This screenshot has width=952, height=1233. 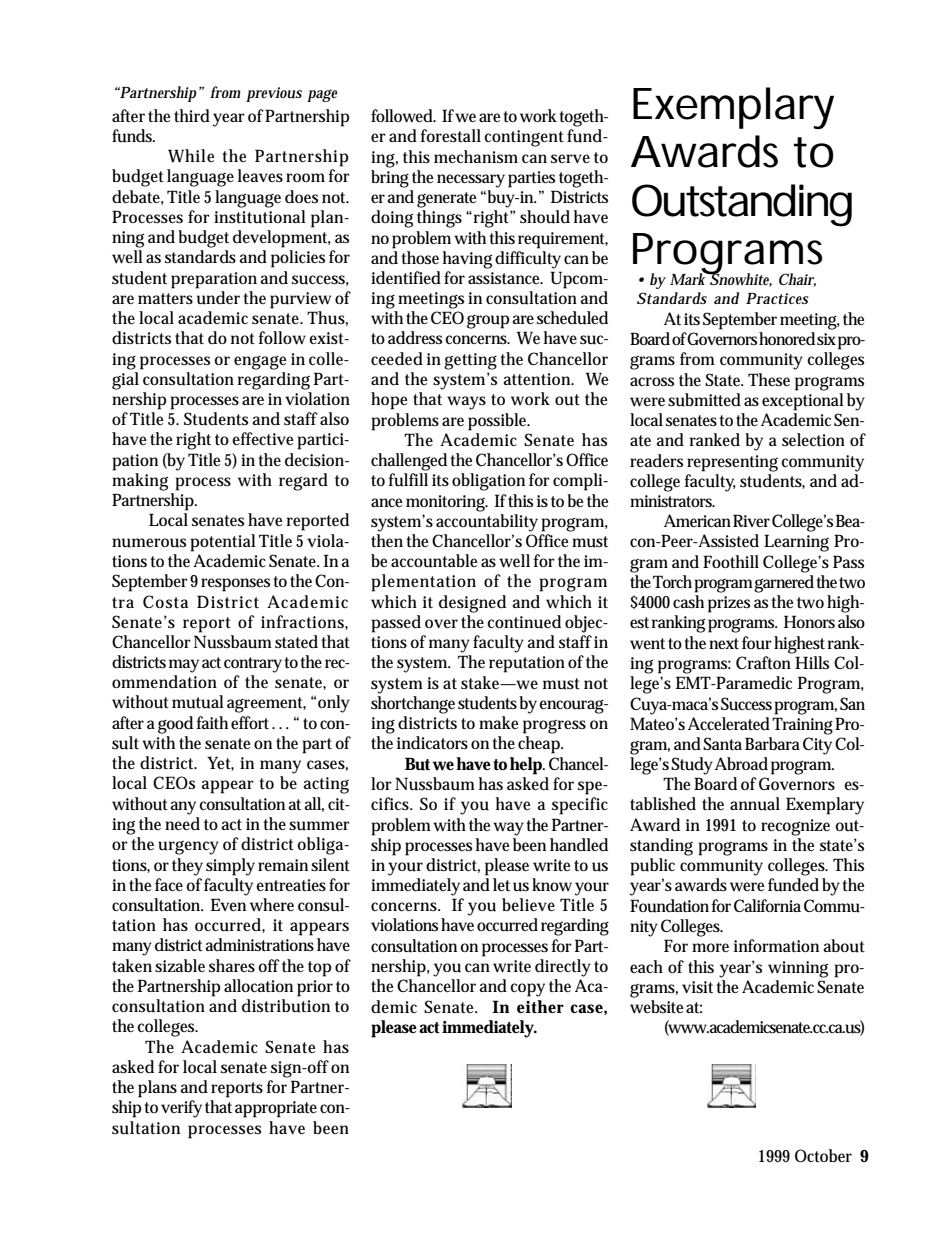 What do you see at coordinates (488, 322) in the screenshot?
I see `group` at bounding box center [488, 322].
